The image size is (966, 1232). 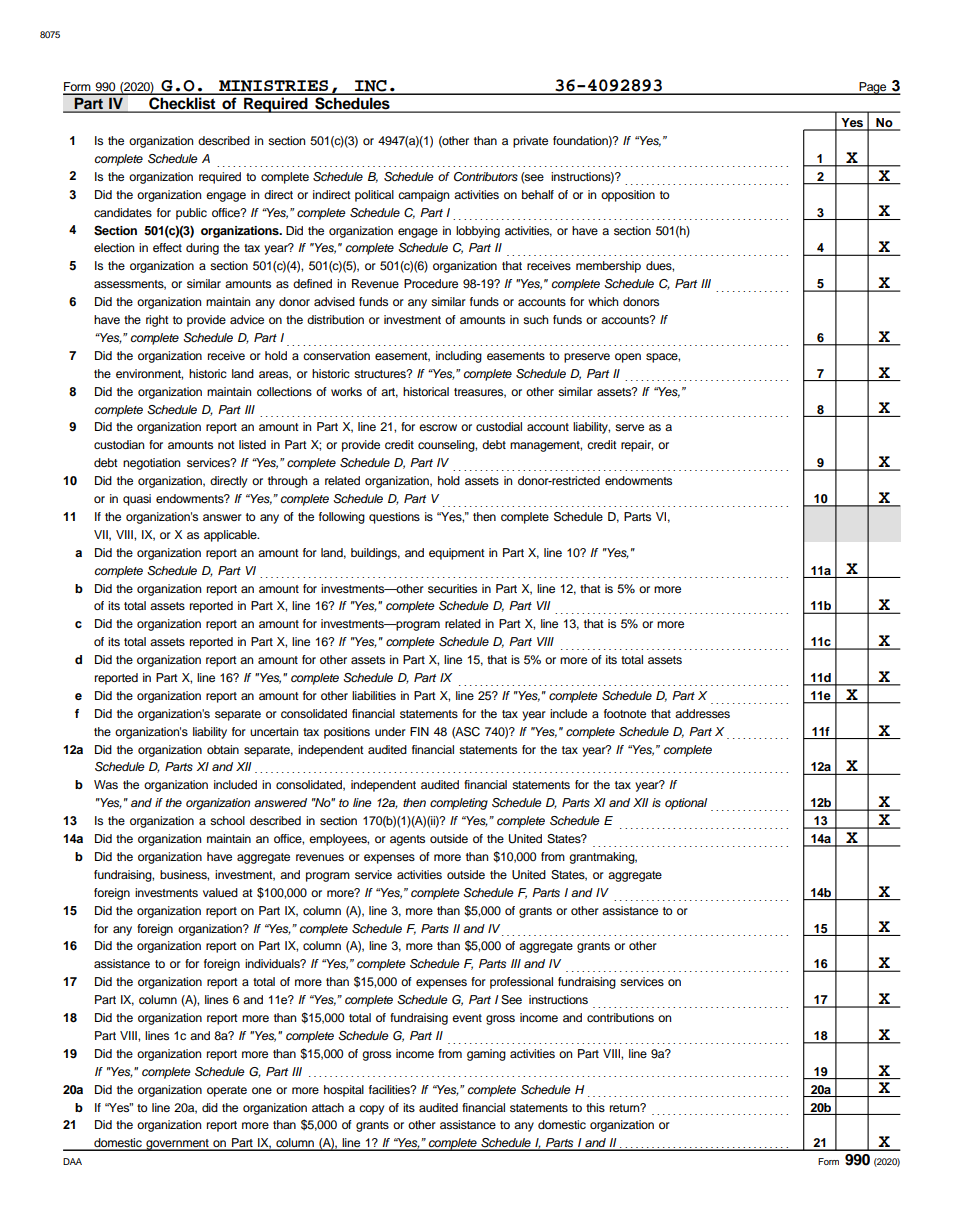 I want to click on MINISTRIES, so click(x=273, y=87).
